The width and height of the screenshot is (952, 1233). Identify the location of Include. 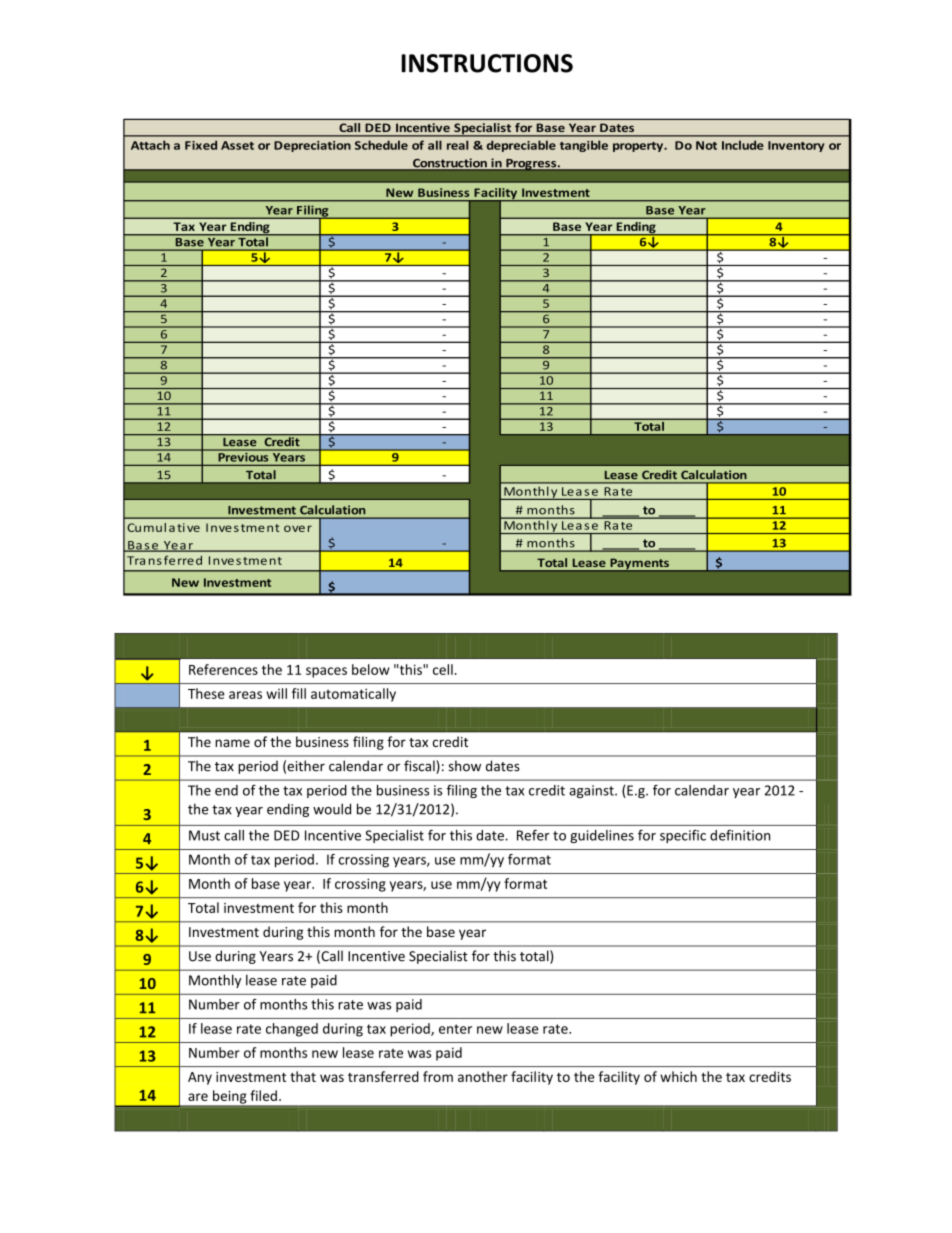
(743, 145).
